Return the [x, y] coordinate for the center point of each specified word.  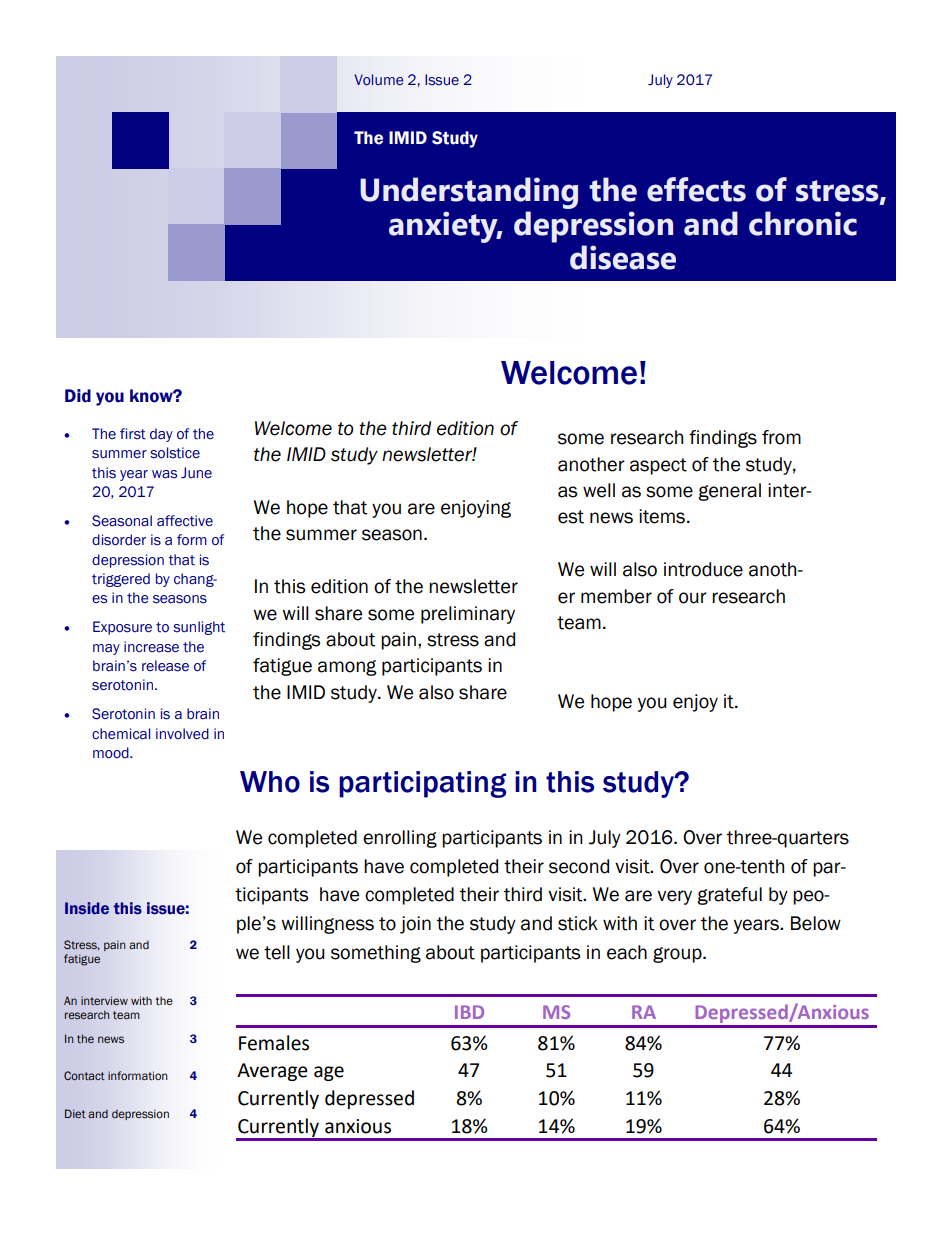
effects [696, 189]
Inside [87, 908]
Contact [84, 1075]
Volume [379, 80]
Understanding [469, 193]
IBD [469, 1012]
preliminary [468, 615]
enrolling [400, 839]
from [781, 437]
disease [623, 257]
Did [78, 396]
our [693, 598]
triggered [121, 580]
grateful [729, 896]
